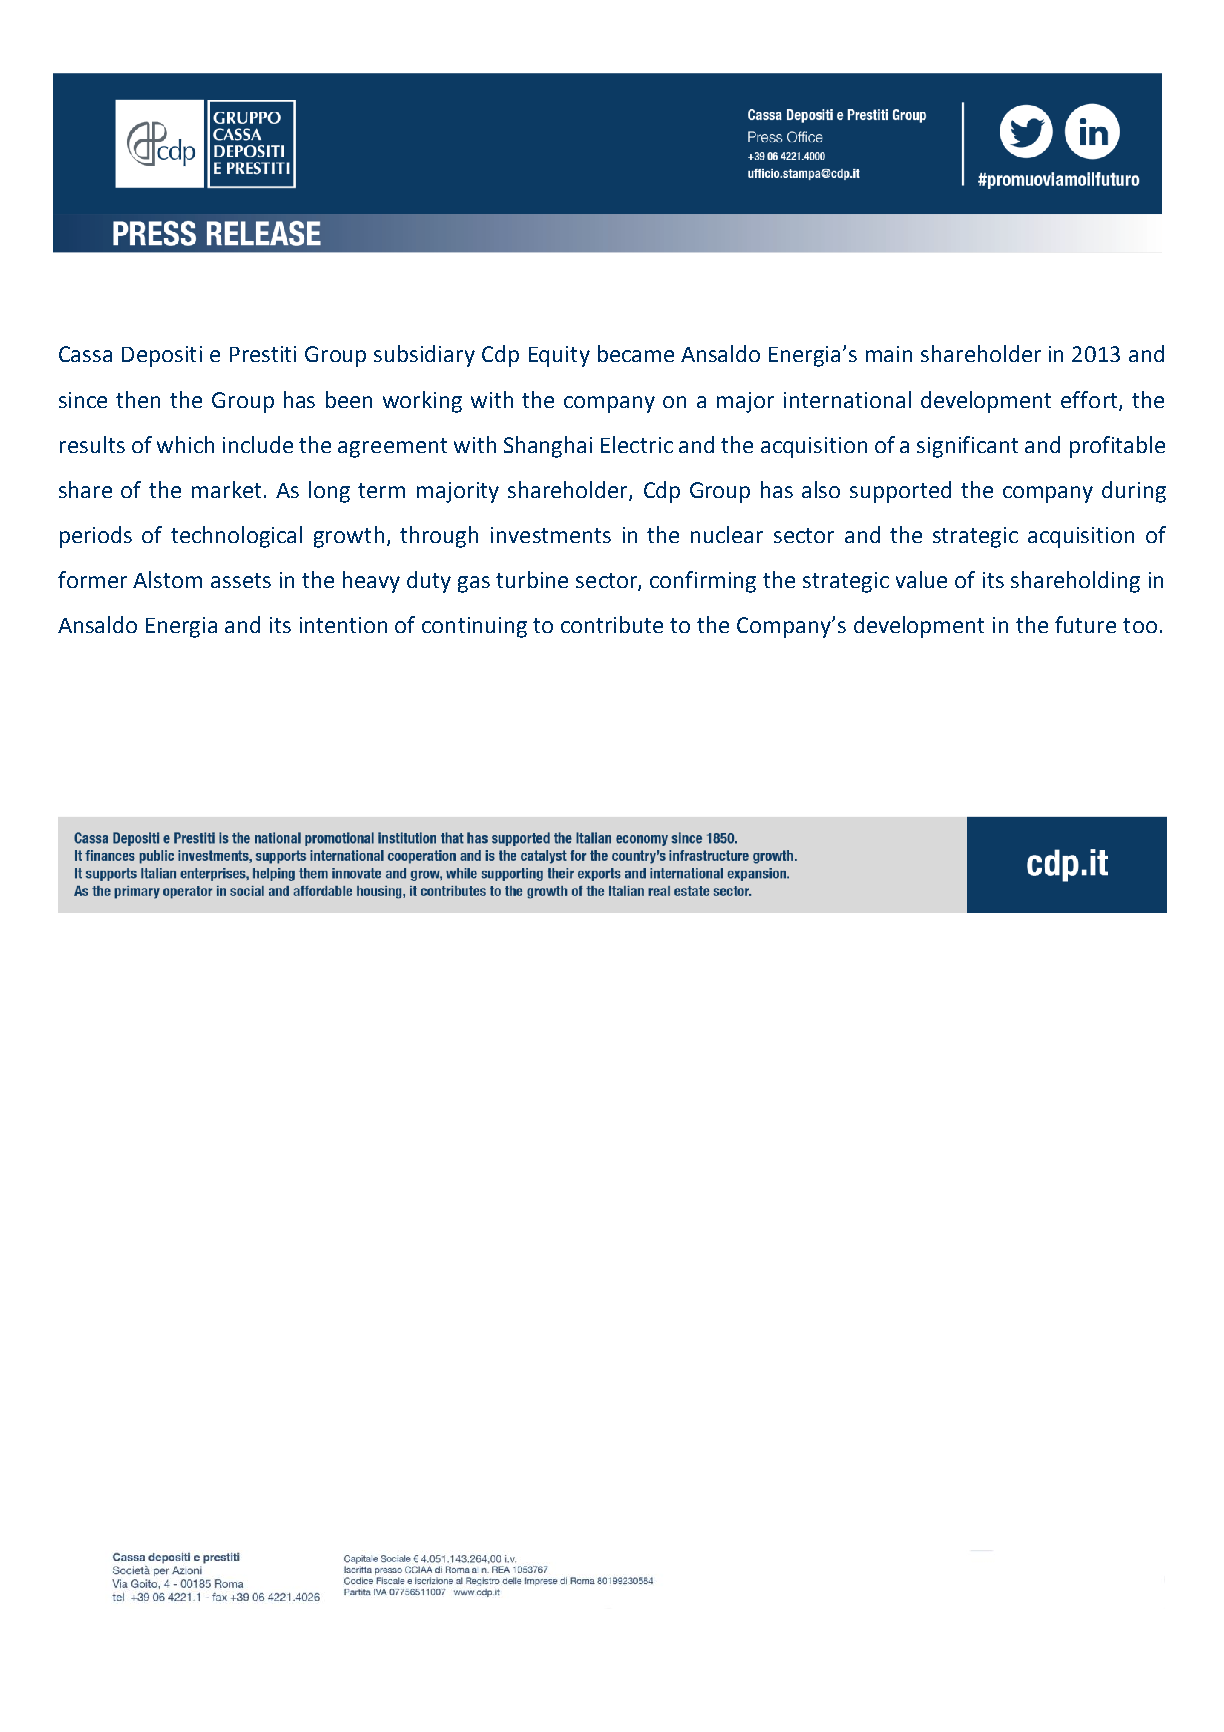  What do you see at coordinates (236, 537) in the screenshot?
I see `technological` at bounding box center [236, 537].
